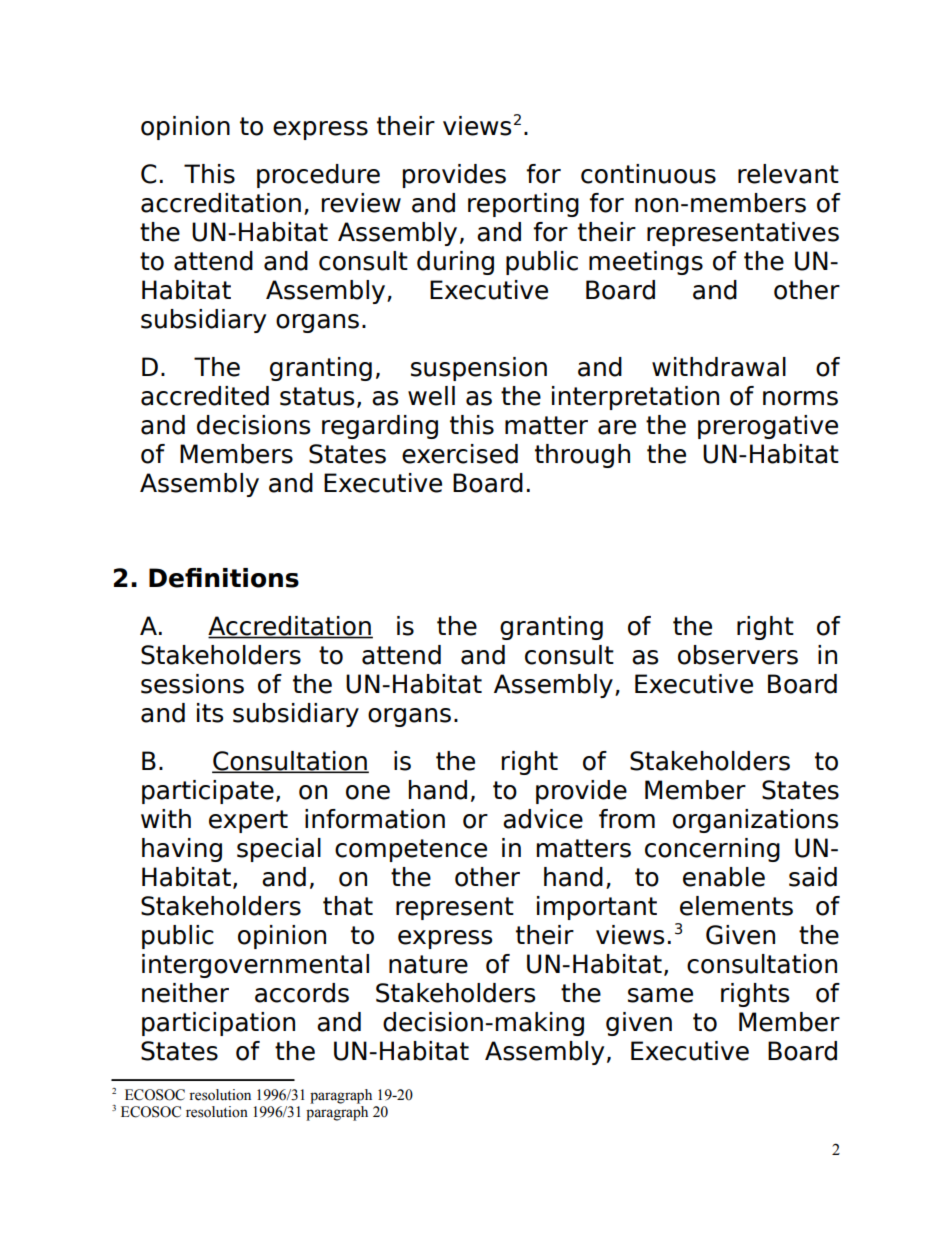 The height and width of the screenshot is (1233, 952). Describe the element at coordinates (712, 850) in the screenshot. I see `concerning` at that location.
